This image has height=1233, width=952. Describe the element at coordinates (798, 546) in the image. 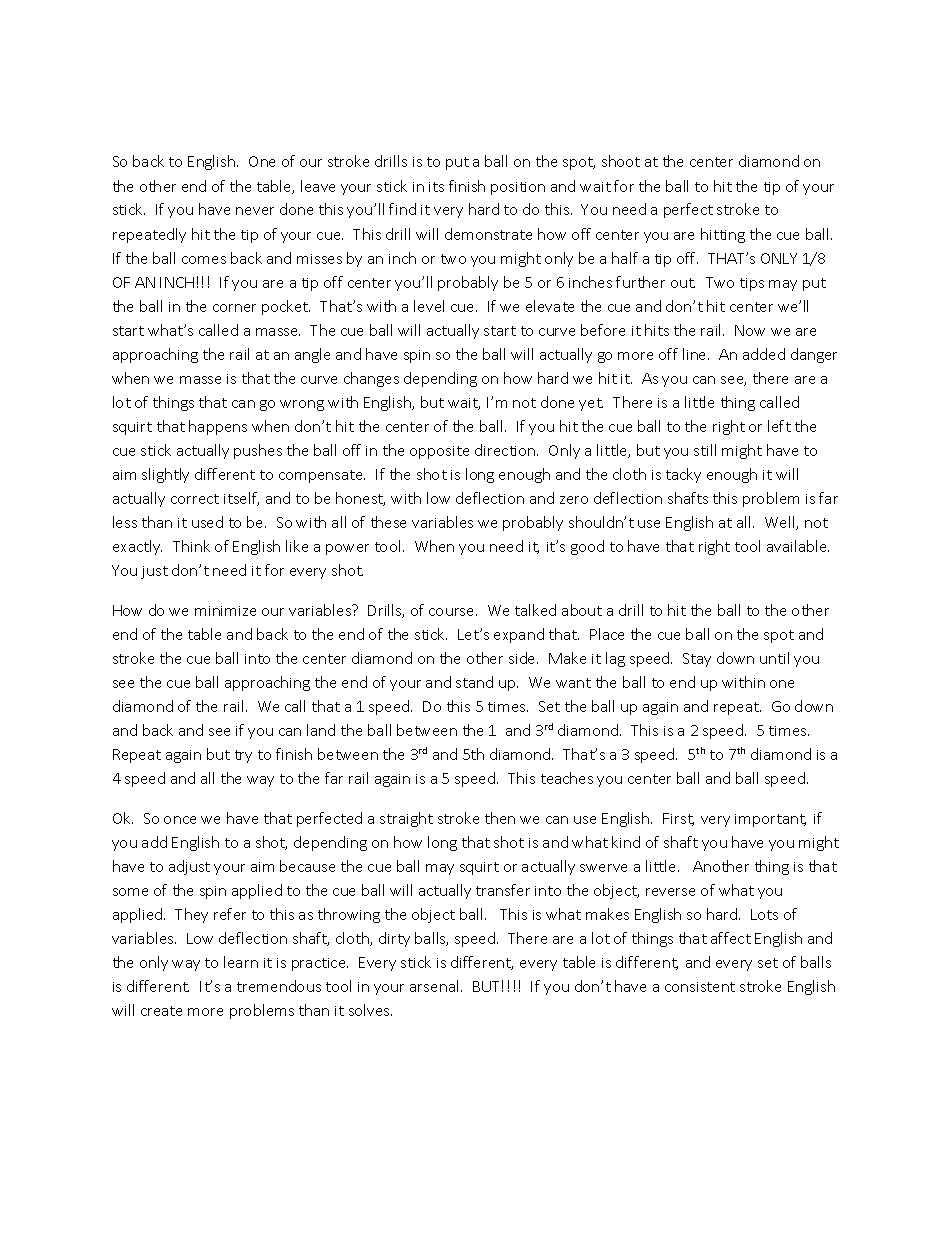

I see `available` at that location.
